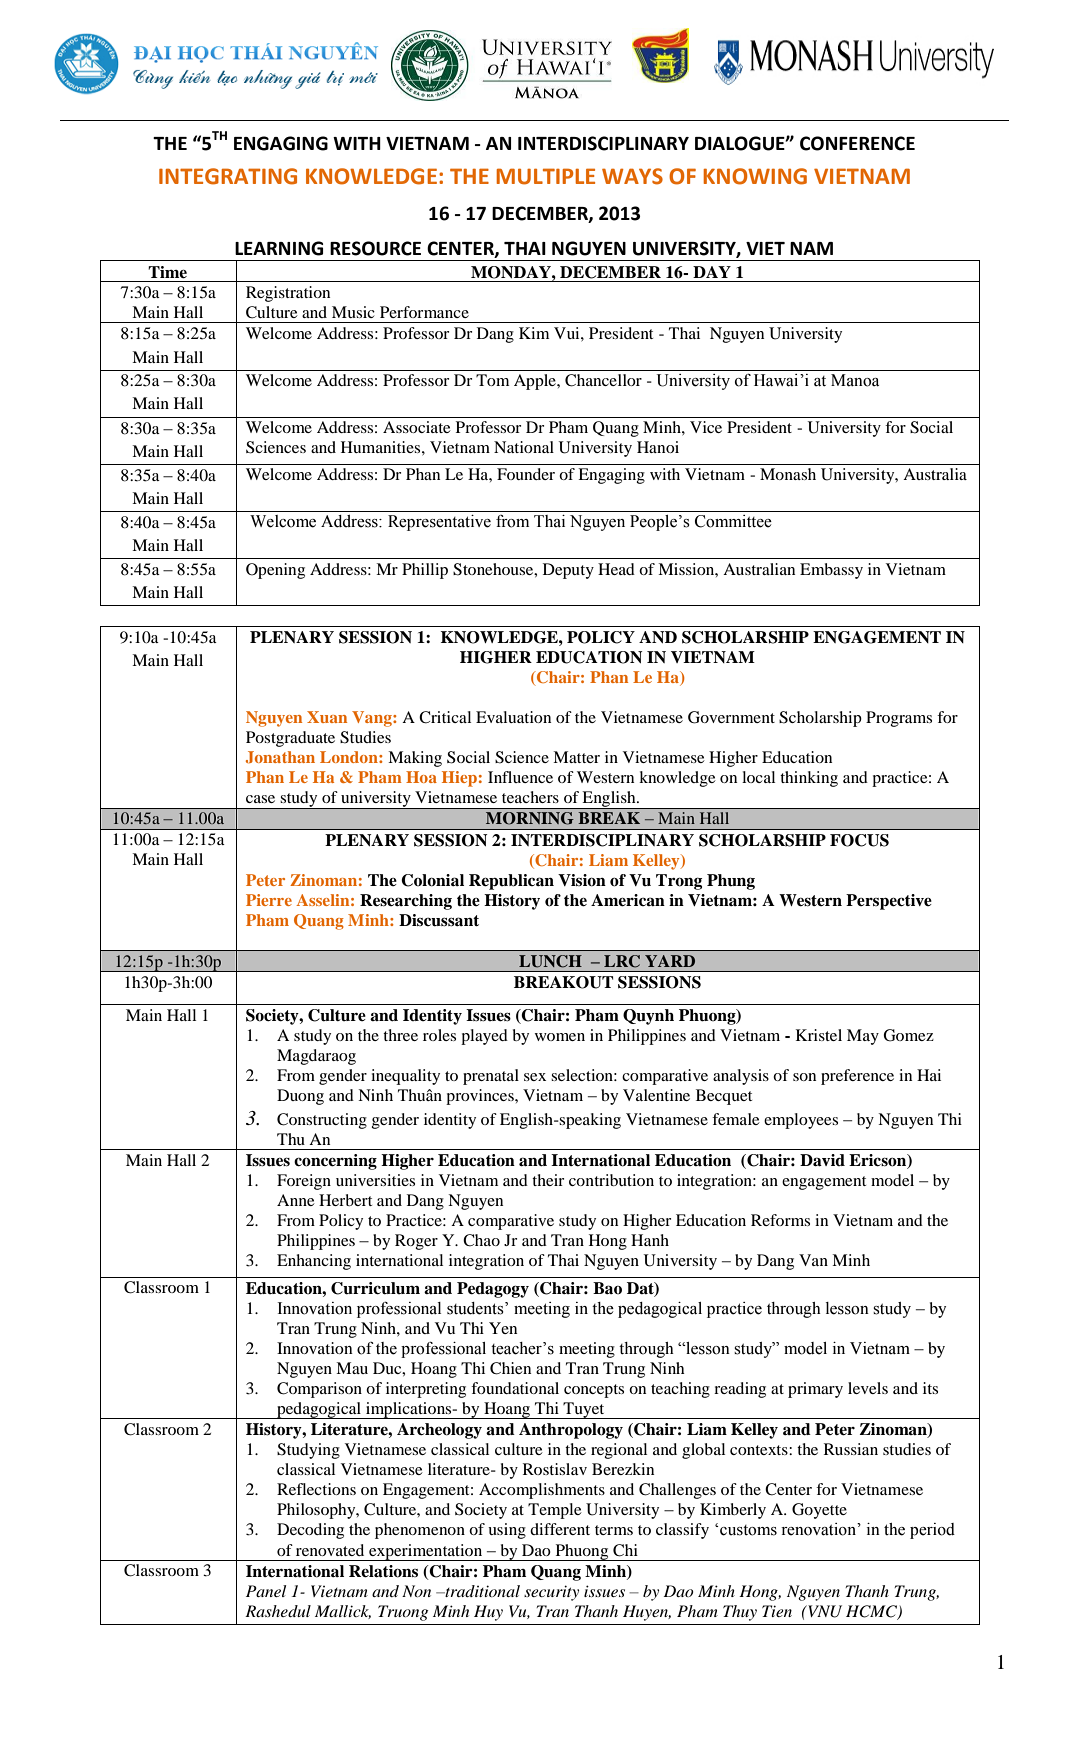 The width and height of the screenshot is (1069, 1761). Describe the element at coordinates (551, 1593) in the screenshot. I see `security` at that location.
